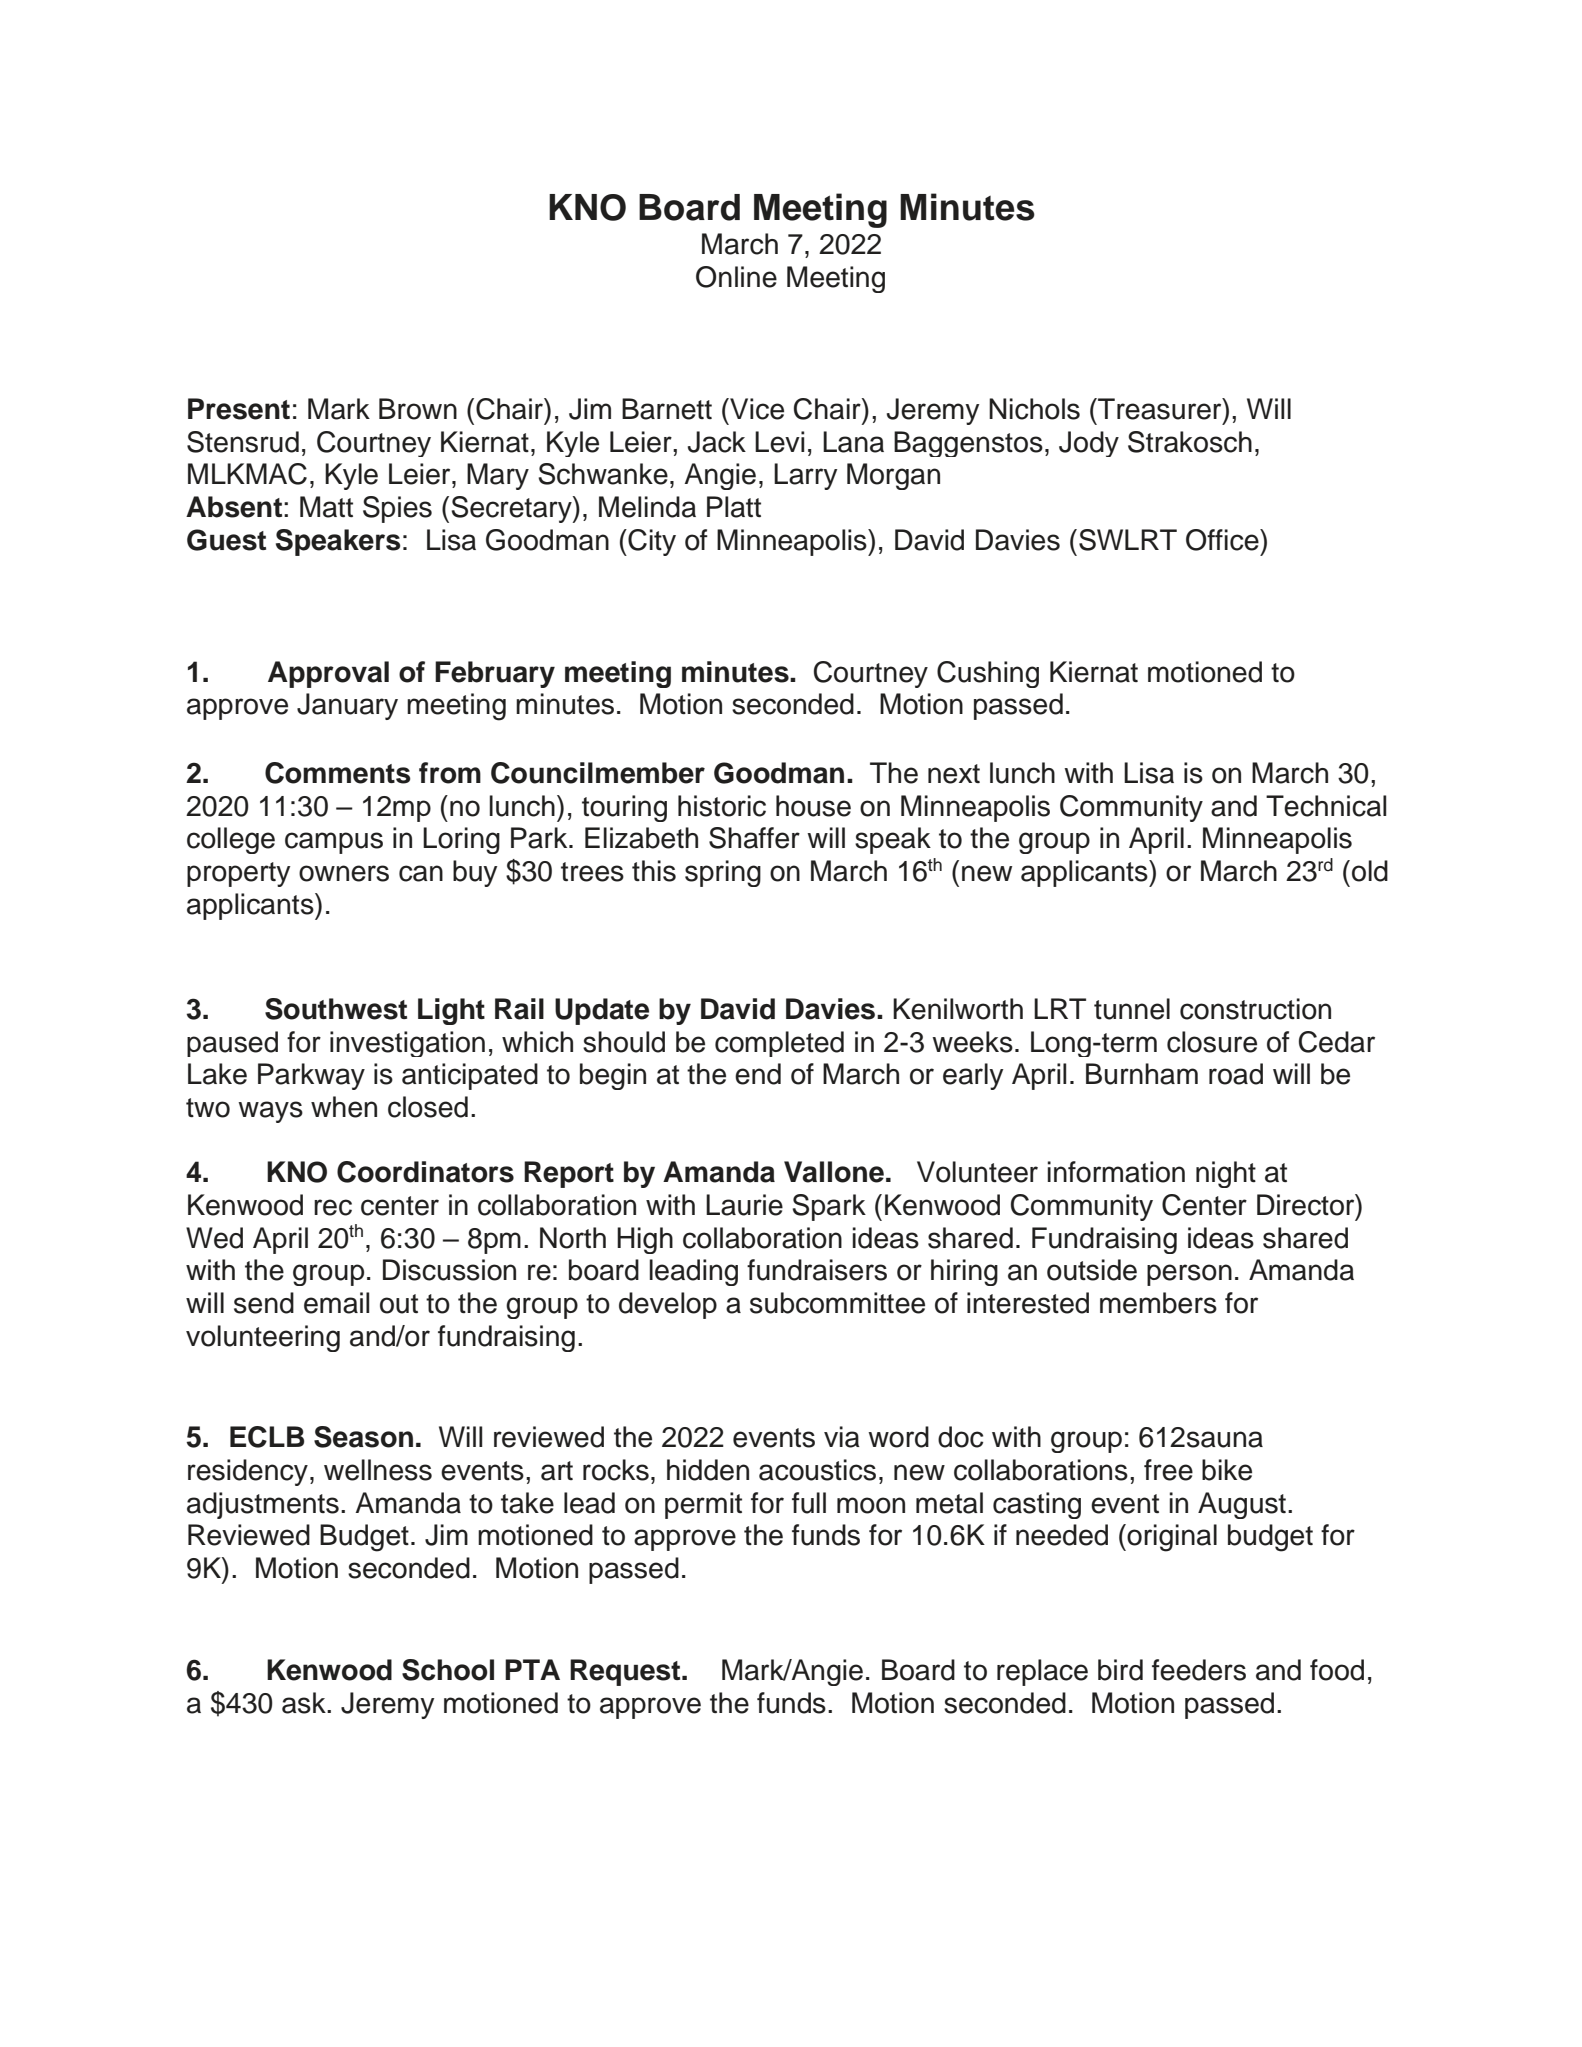 Image resolution: width=1582 pixels, height=2047 pixels. What do you see at coordinates (736, 277) in the page?
I see `Online` at bounding box center [736, 277].
